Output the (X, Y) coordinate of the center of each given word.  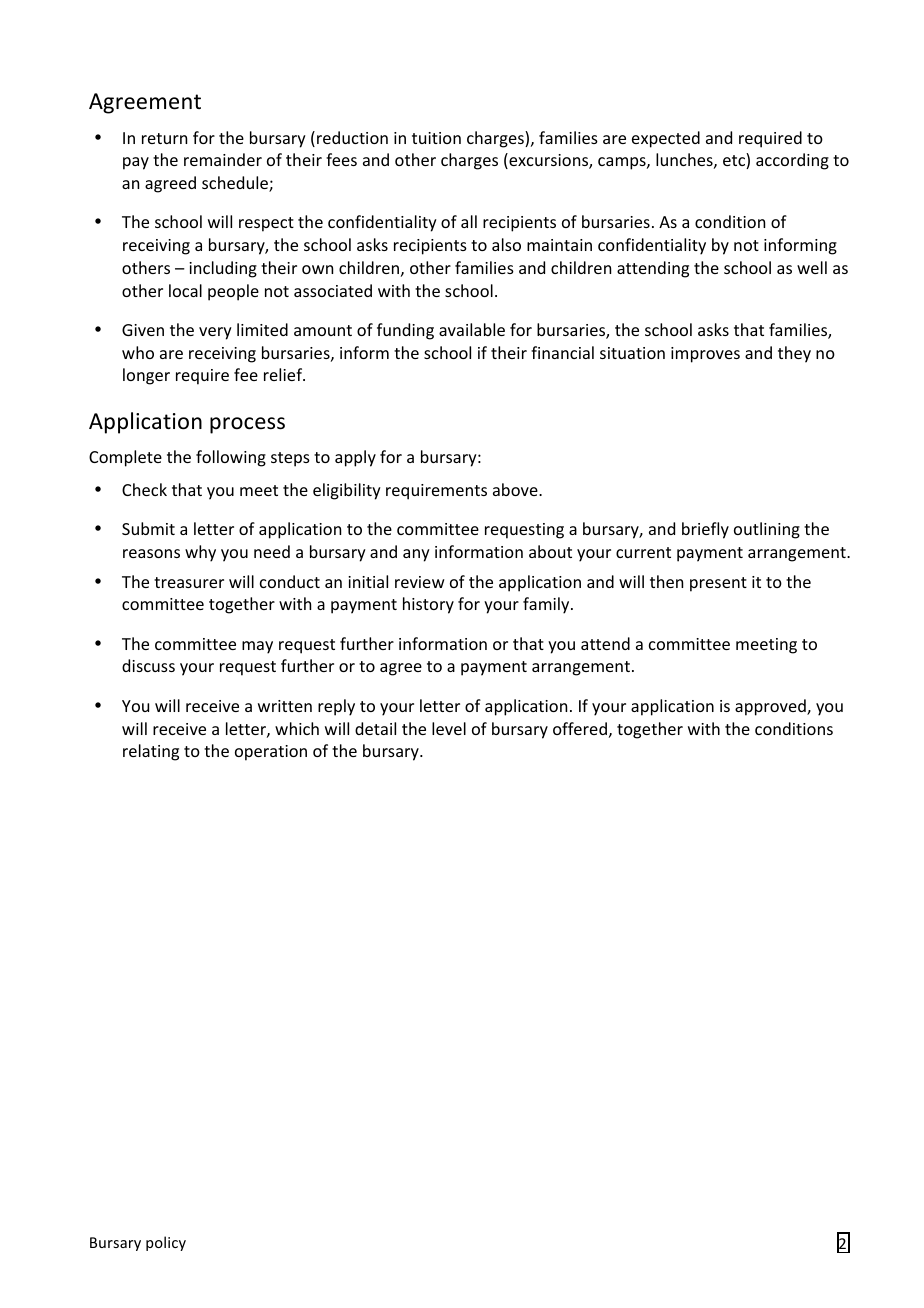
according (792, 161)
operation (271, 753)
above (516, 489)
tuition (436, 138)
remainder (223, 159)
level (449, 728)
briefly (705, 530)
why (200, 553)
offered (580, 728)
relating (151, 752)
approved (771, 707)
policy (166, 1243)
